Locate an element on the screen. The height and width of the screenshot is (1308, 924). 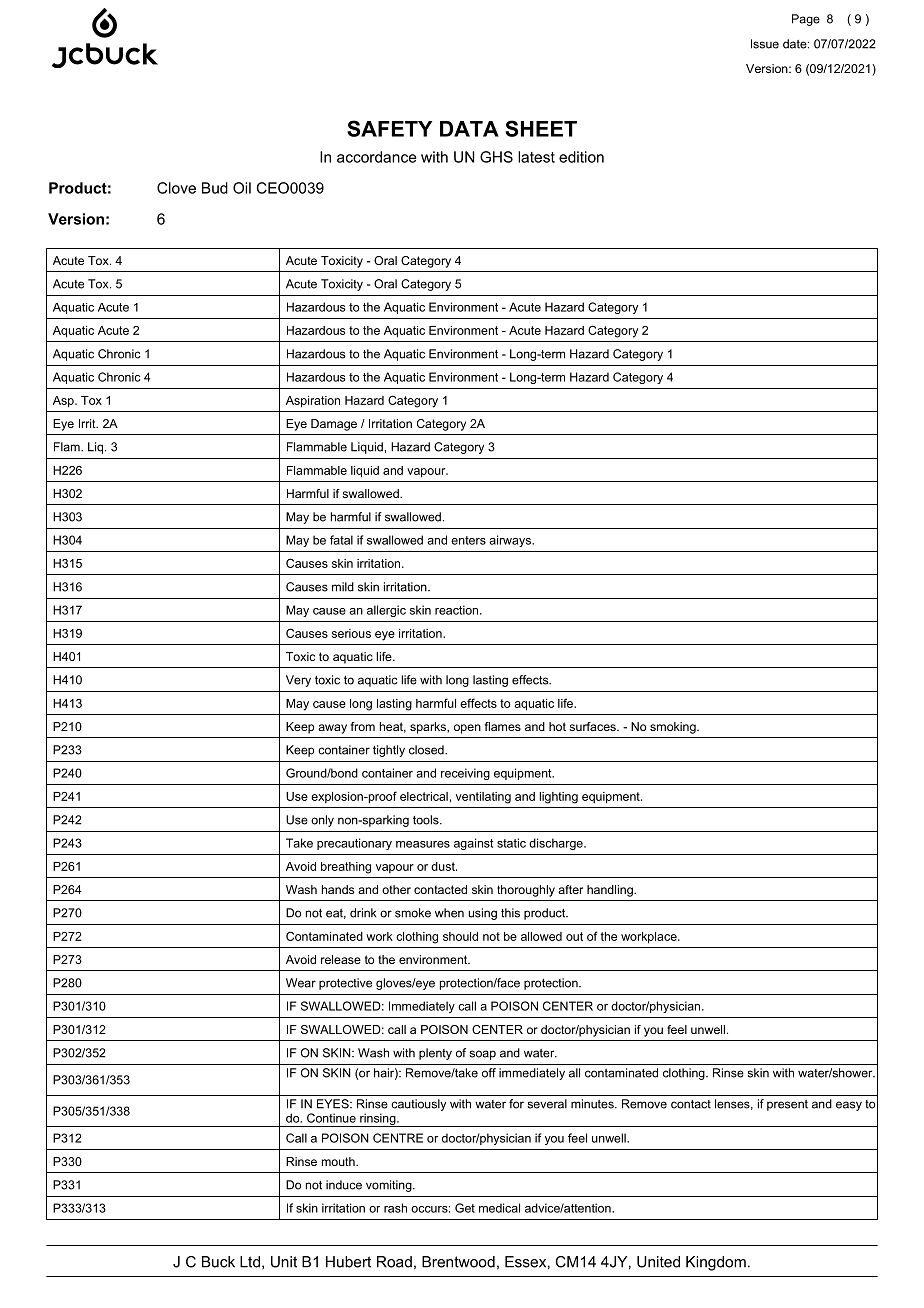
Aspiration is located at coordinates (313, 402).
